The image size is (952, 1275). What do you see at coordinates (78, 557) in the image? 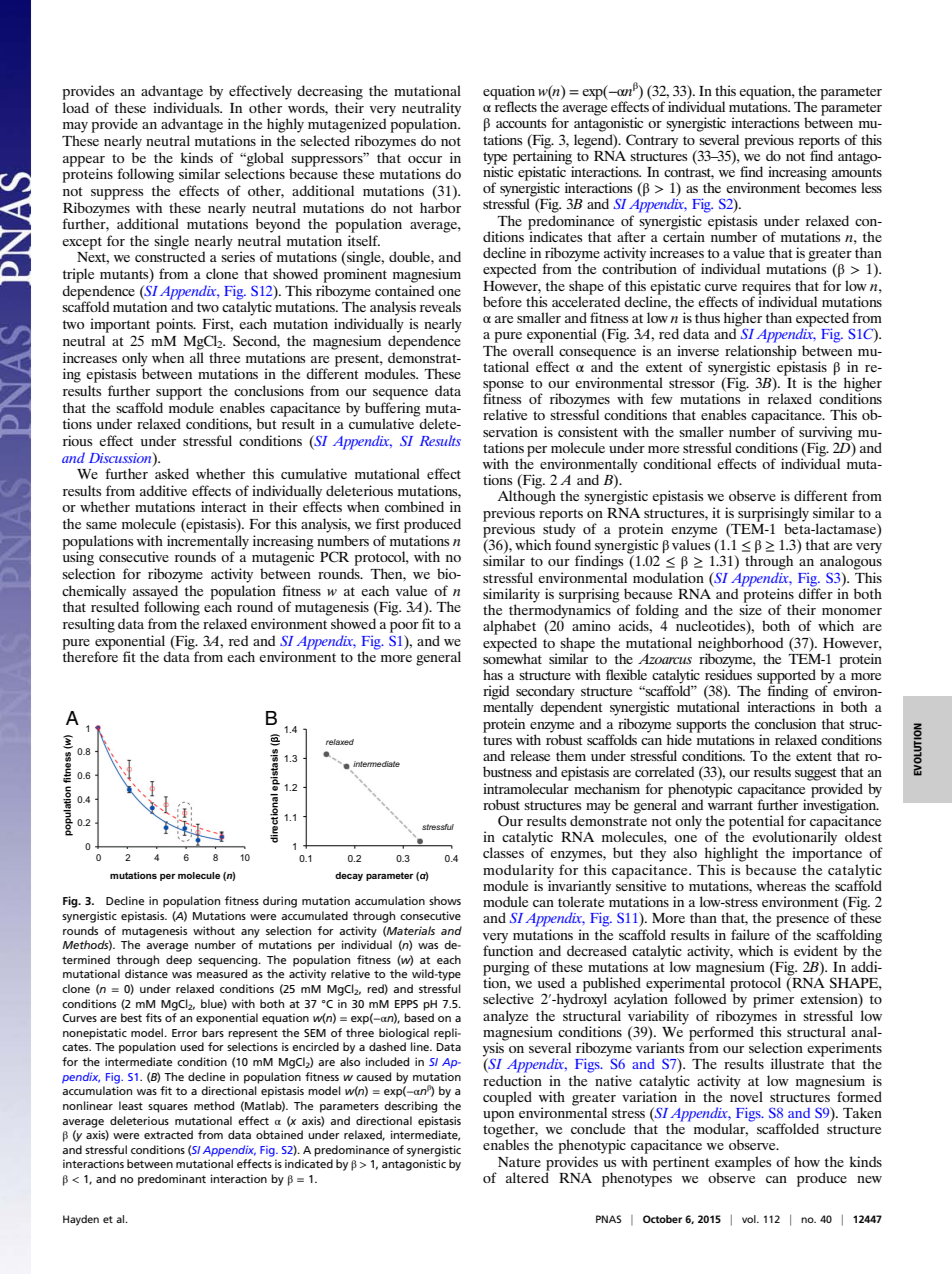
I see `using` at bounding box center [78, 557].
